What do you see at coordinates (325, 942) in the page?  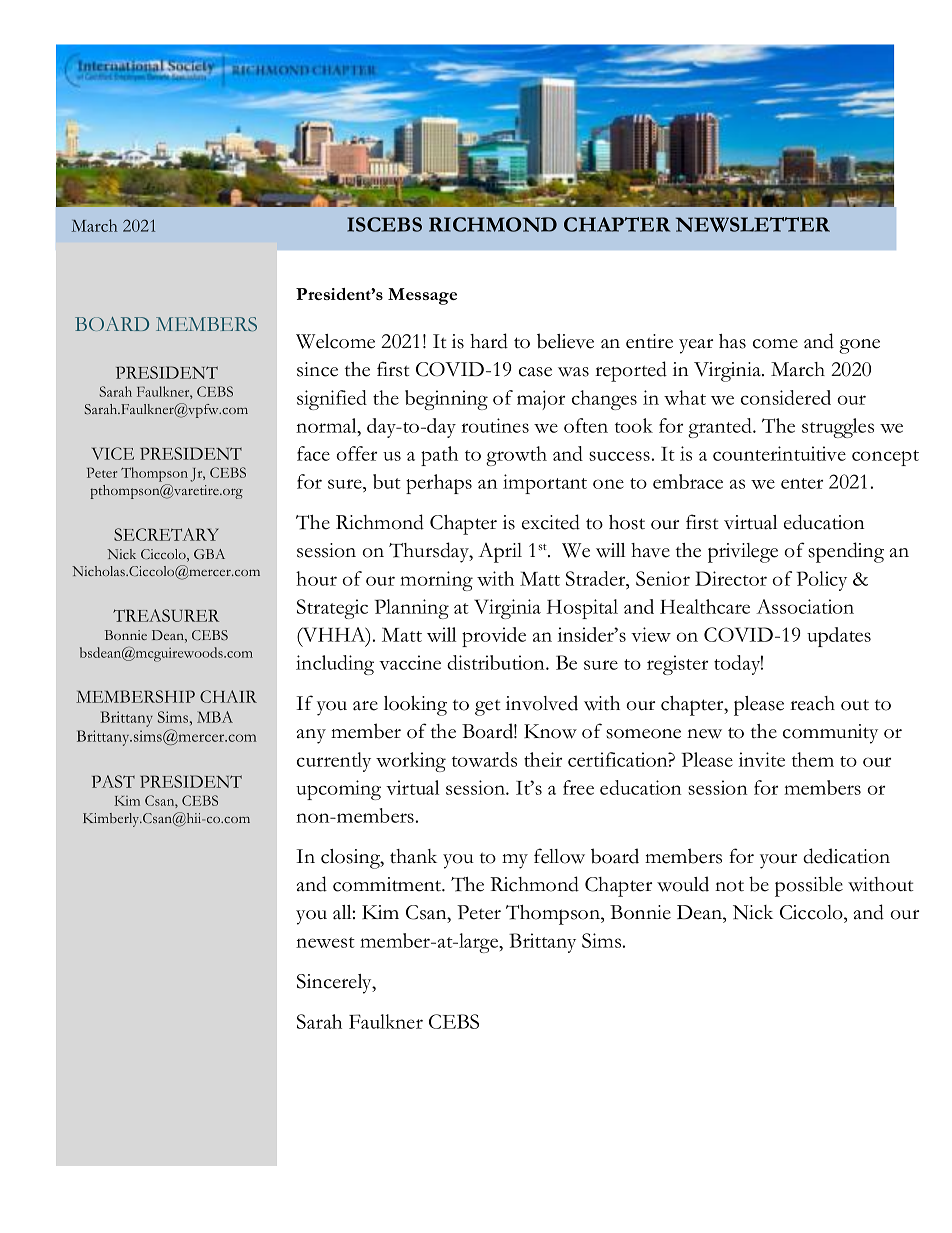 I see `newest` at bounding box center [325, 942].
